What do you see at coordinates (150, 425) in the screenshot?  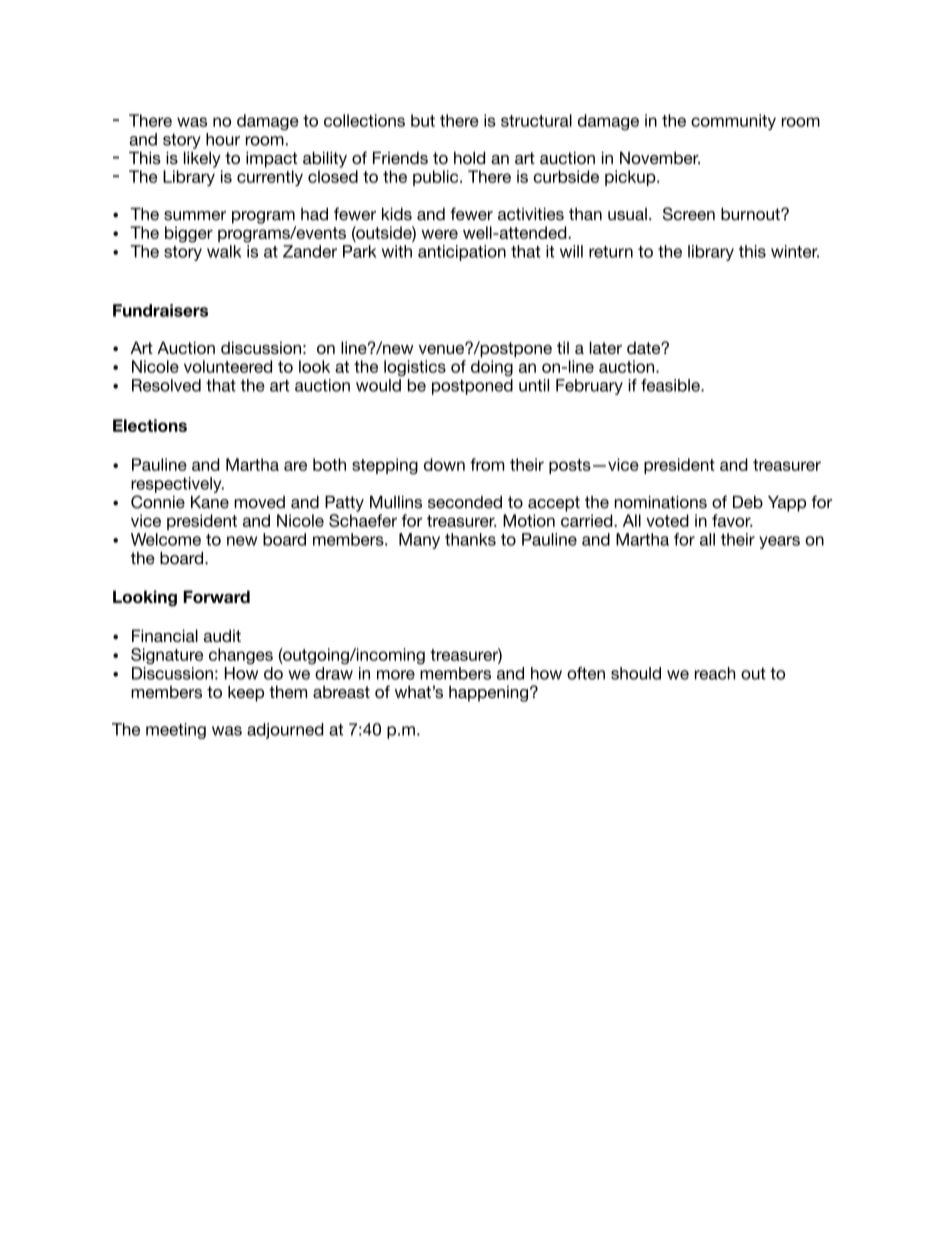 I see `Elections` at bounding box center [150, 425].
